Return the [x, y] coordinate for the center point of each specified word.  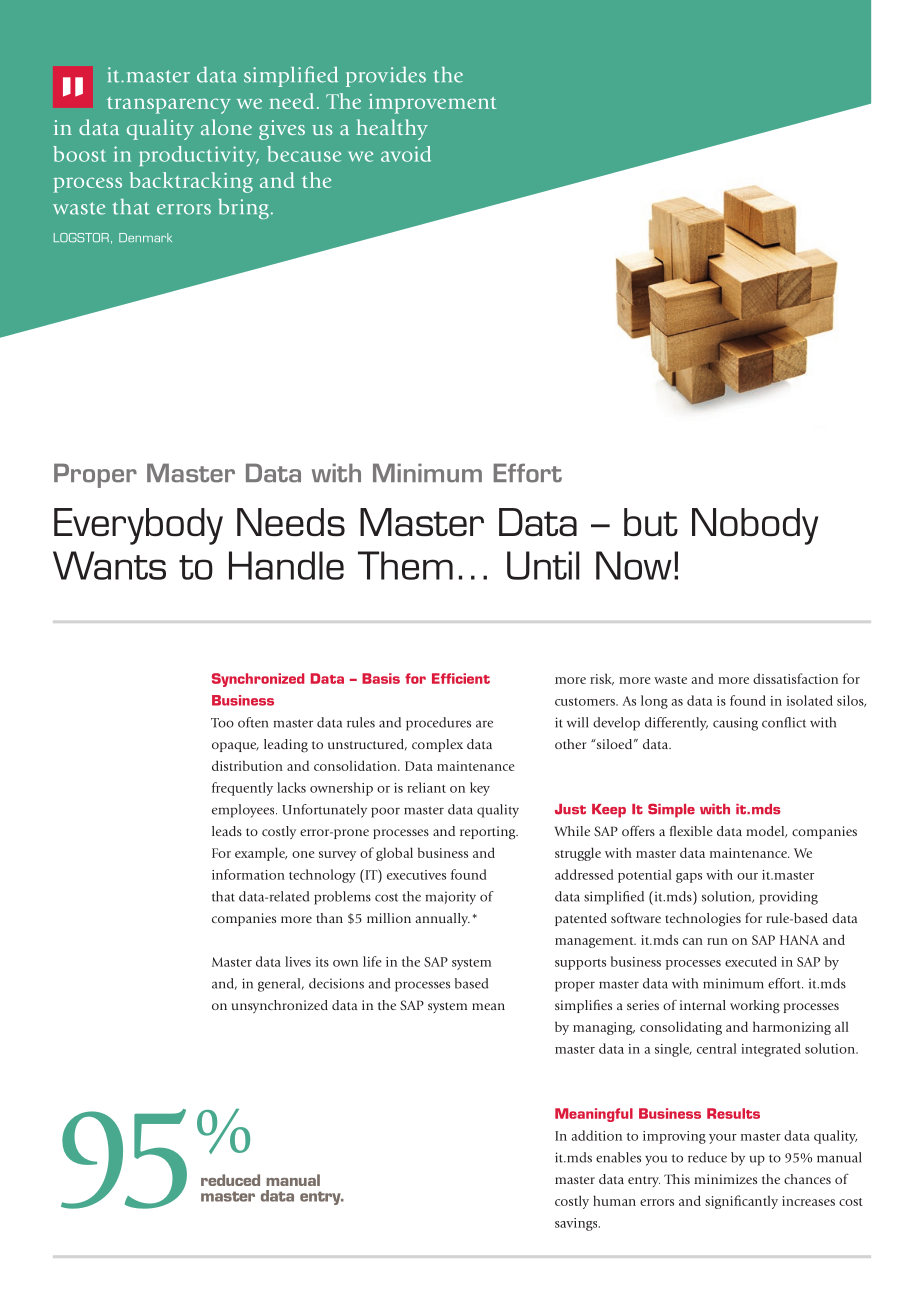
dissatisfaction [795, 678]
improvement [433, 104]
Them [405, 565]
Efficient [461, 678]
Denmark [145, 237]
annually [442, 919]
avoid [406, 154]
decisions [336, 983]
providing [788, 898]
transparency [169, 105]
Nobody [755, 526]
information [248, 874]
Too [222, 723]
